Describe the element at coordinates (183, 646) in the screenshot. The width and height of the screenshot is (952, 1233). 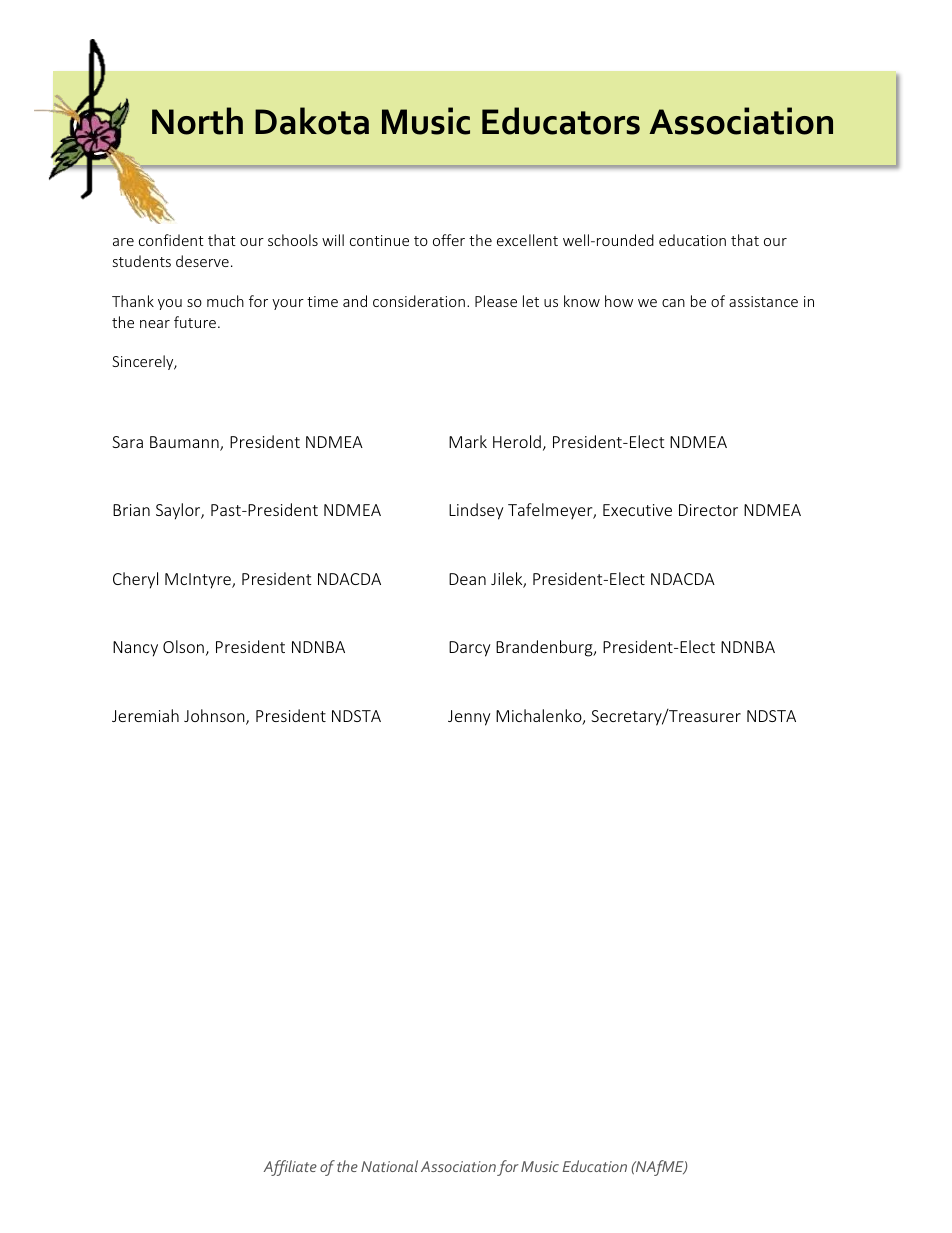
I see `Olson` at that location.
